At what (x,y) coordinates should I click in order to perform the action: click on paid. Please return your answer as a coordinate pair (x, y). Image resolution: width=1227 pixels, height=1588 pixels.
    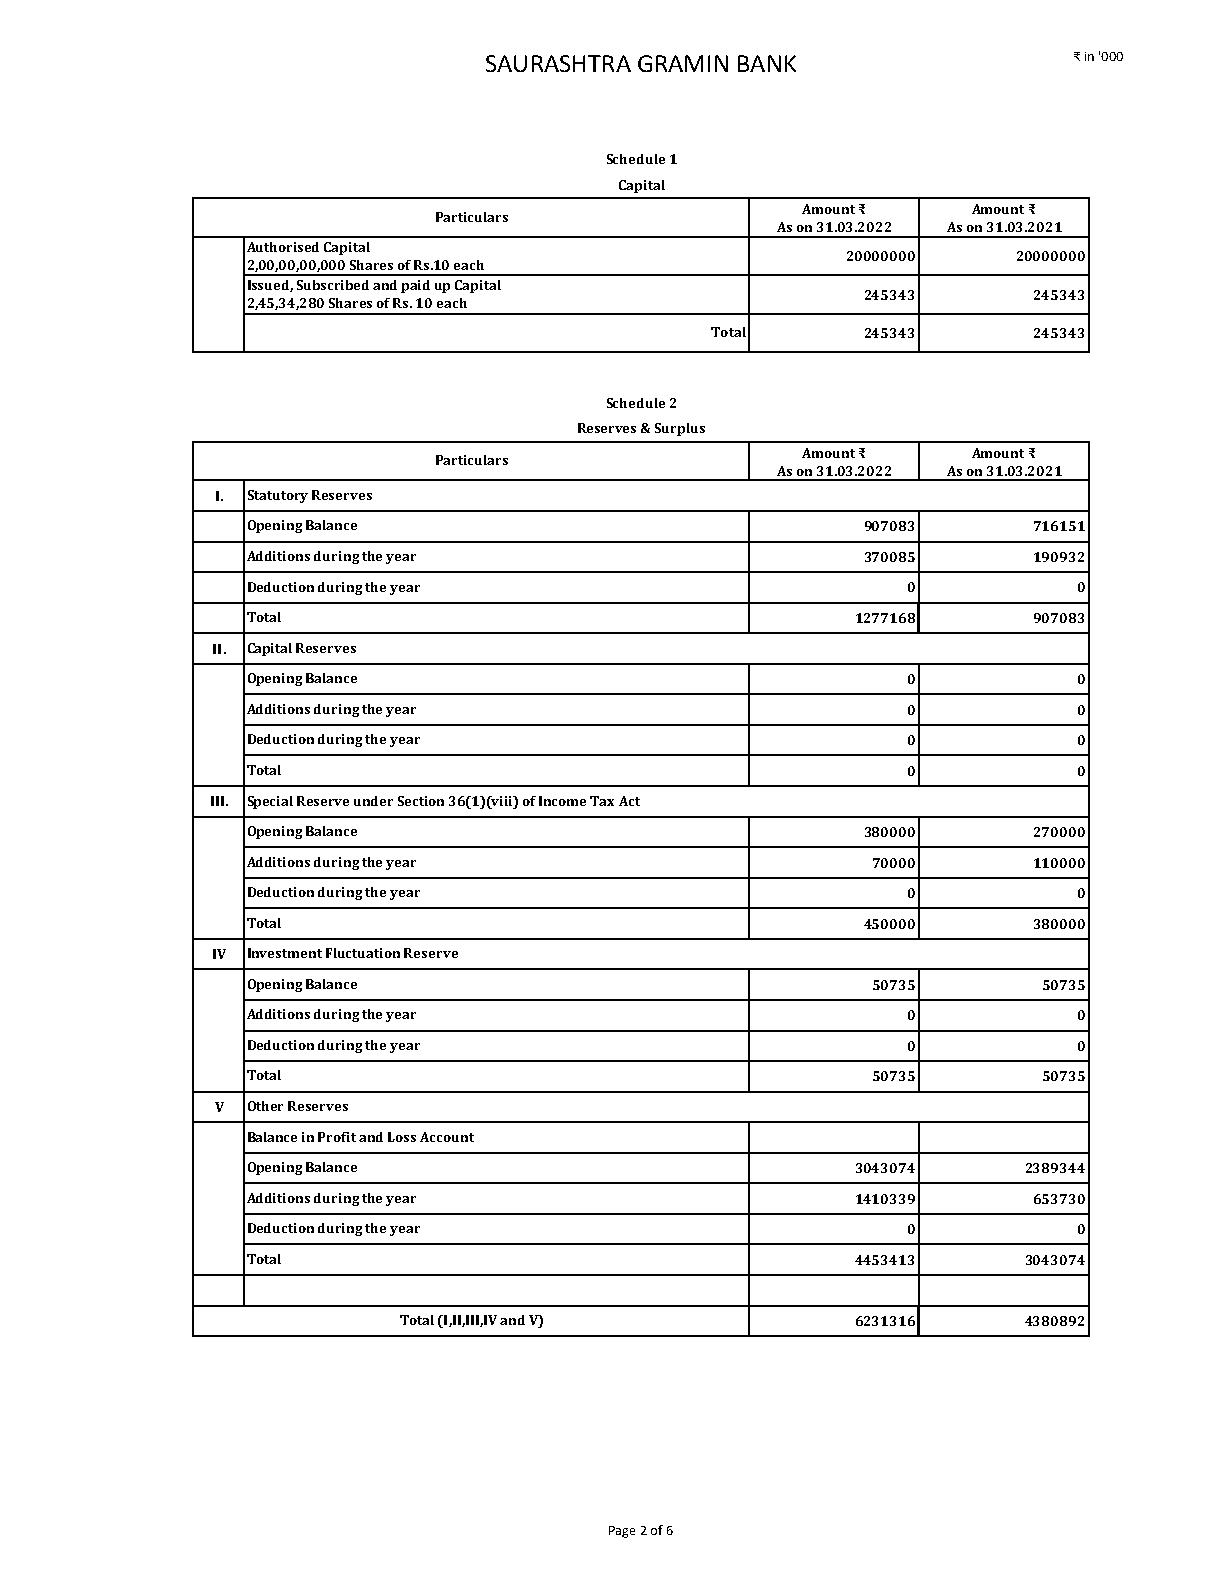
    Looking at the image, I should click on (415, 286).
